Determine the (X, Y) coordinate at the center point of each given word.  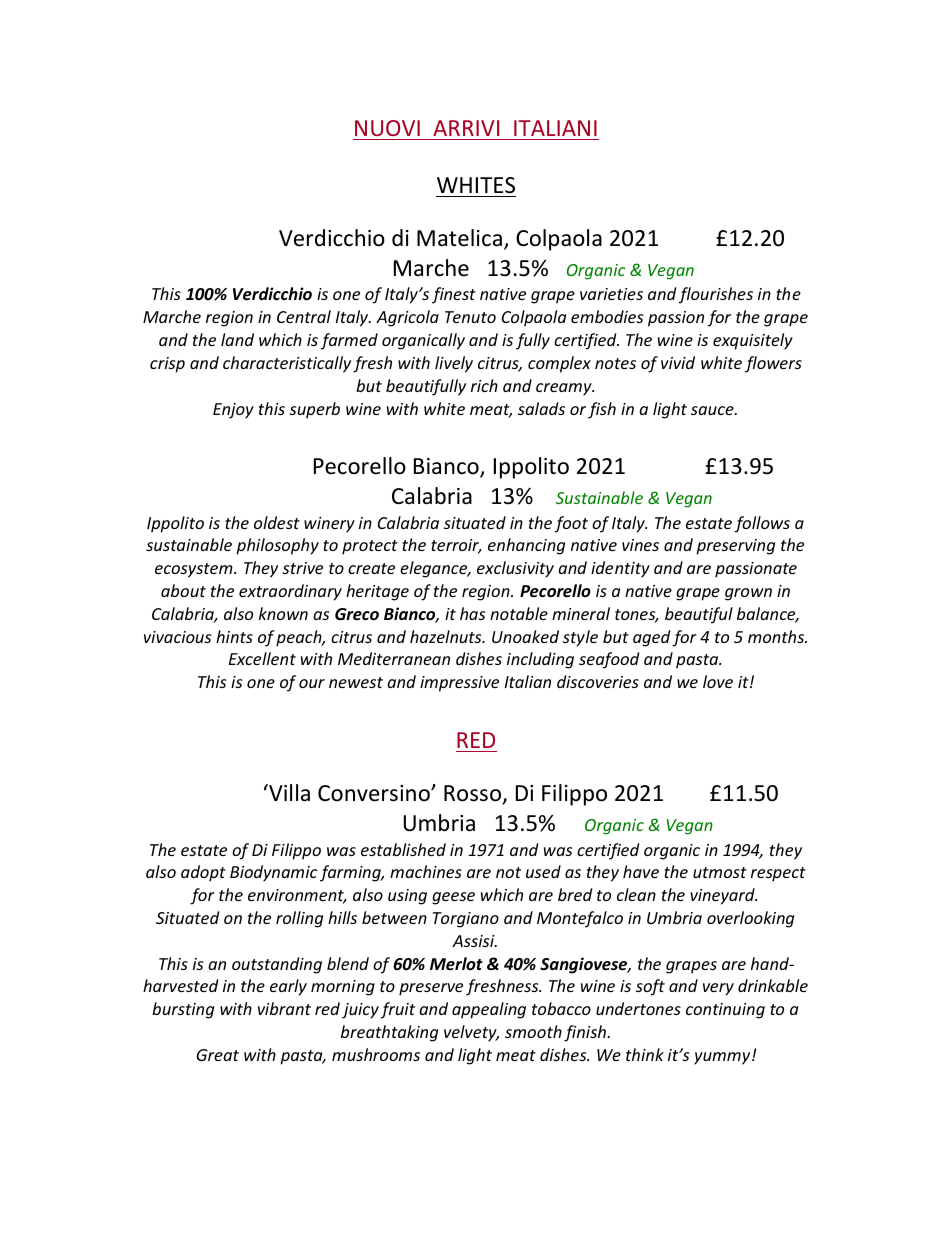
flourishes (716, 295)
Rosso (472, 793)
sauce (713, 410)
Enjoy (233, 411)
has (472, 613)
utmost (720, 872)
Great (217, 1055)
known (283, 613)
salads (541, 408)
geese (453, 898)
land (237, 339)
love (718, 681)
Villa (288, 793)
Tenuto (470, 317)
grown (748, 594)
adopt (203, 873)
